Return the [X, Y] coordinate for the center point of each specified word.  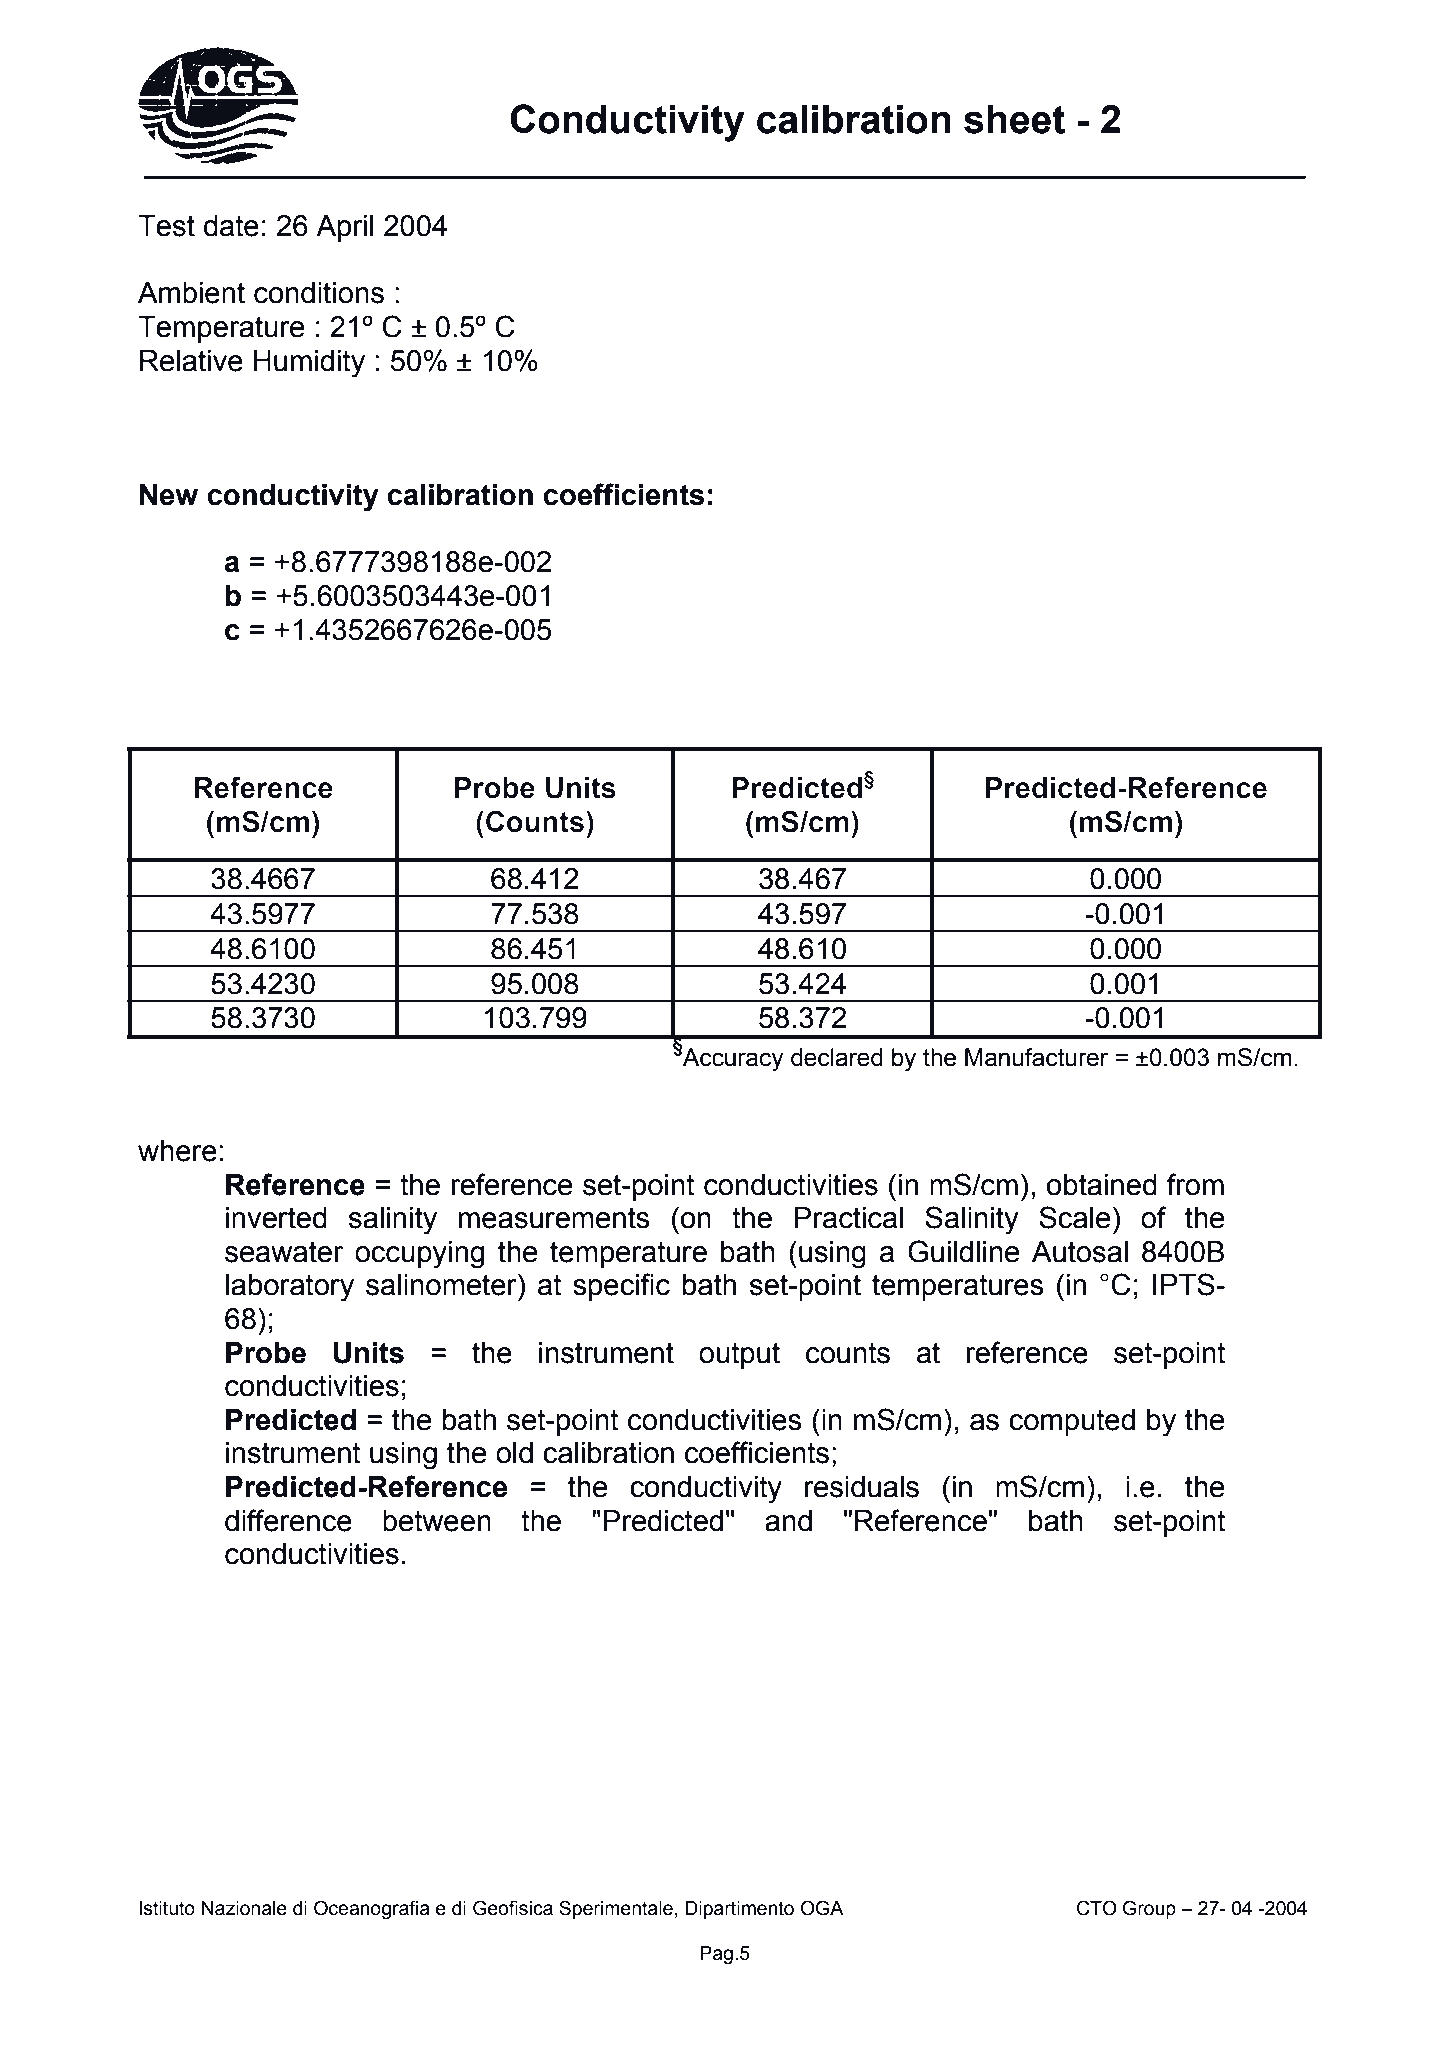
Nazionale [244, 1908]
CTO [1097, 1908]
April [345, 228]
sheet [1014, 119]
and [788, 1521]
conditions [319, 293]
